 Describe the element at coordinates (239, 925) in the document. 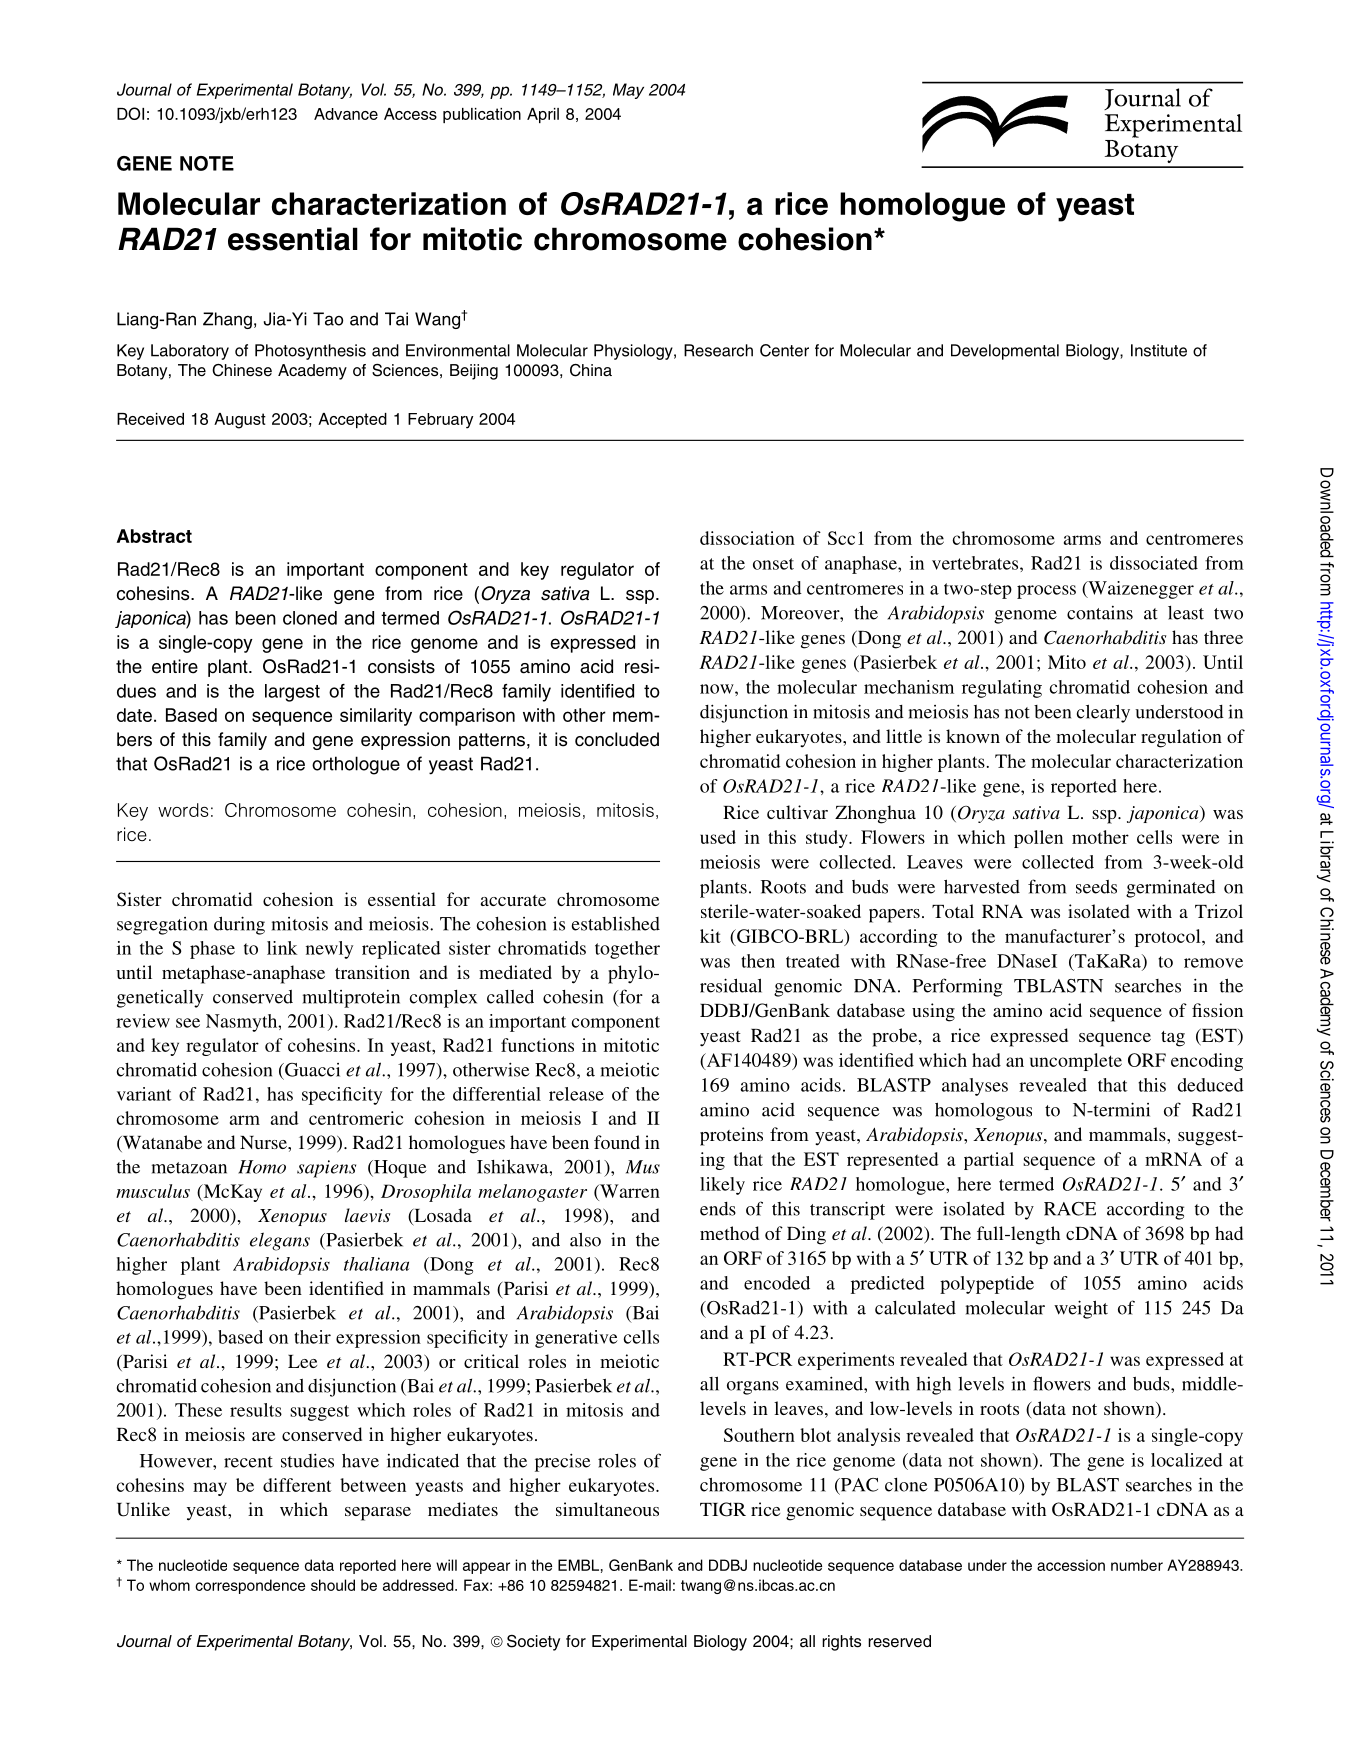

I see `during` at that location.
